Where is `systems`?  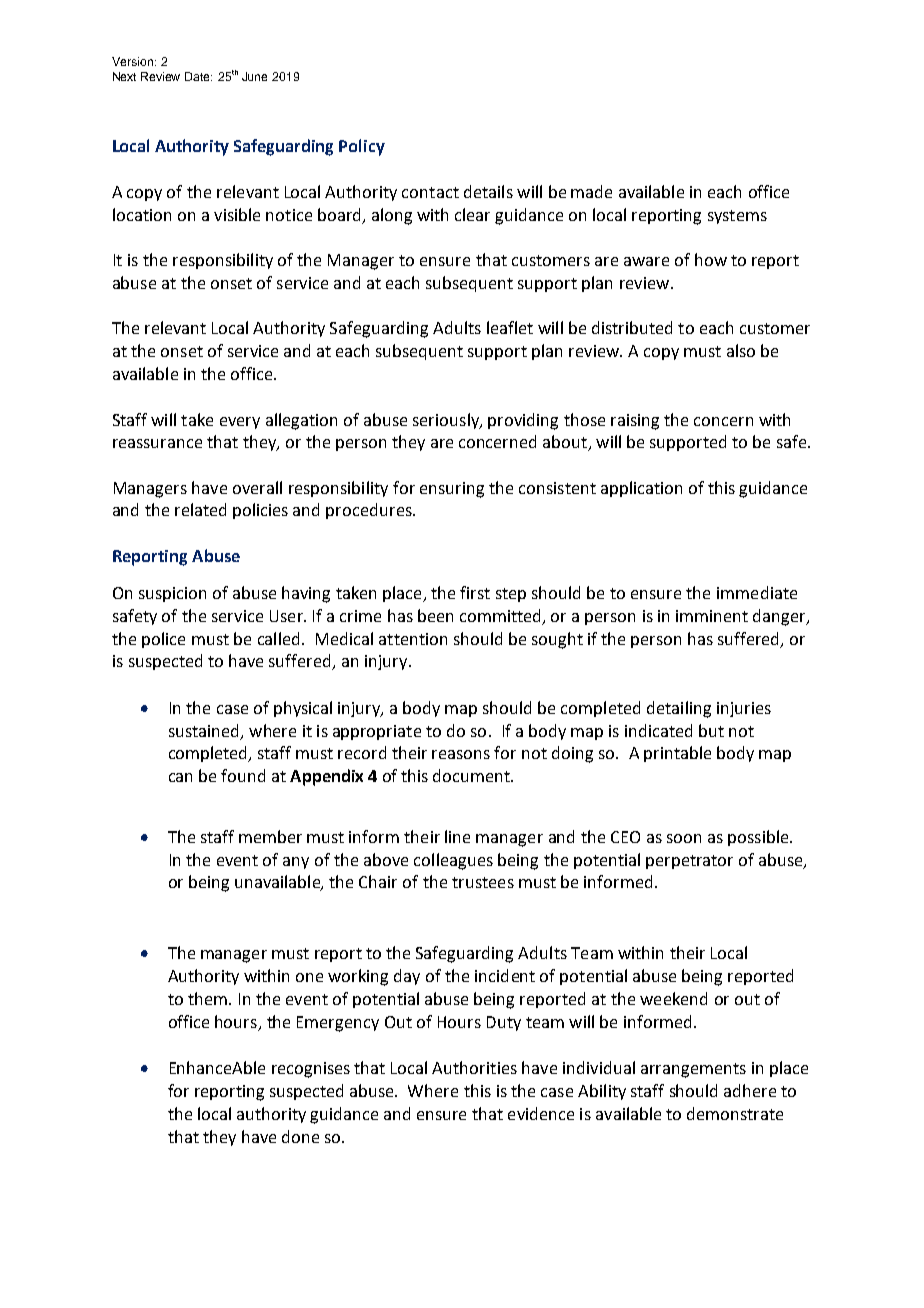
systems is located at coordinates (737, 217).
